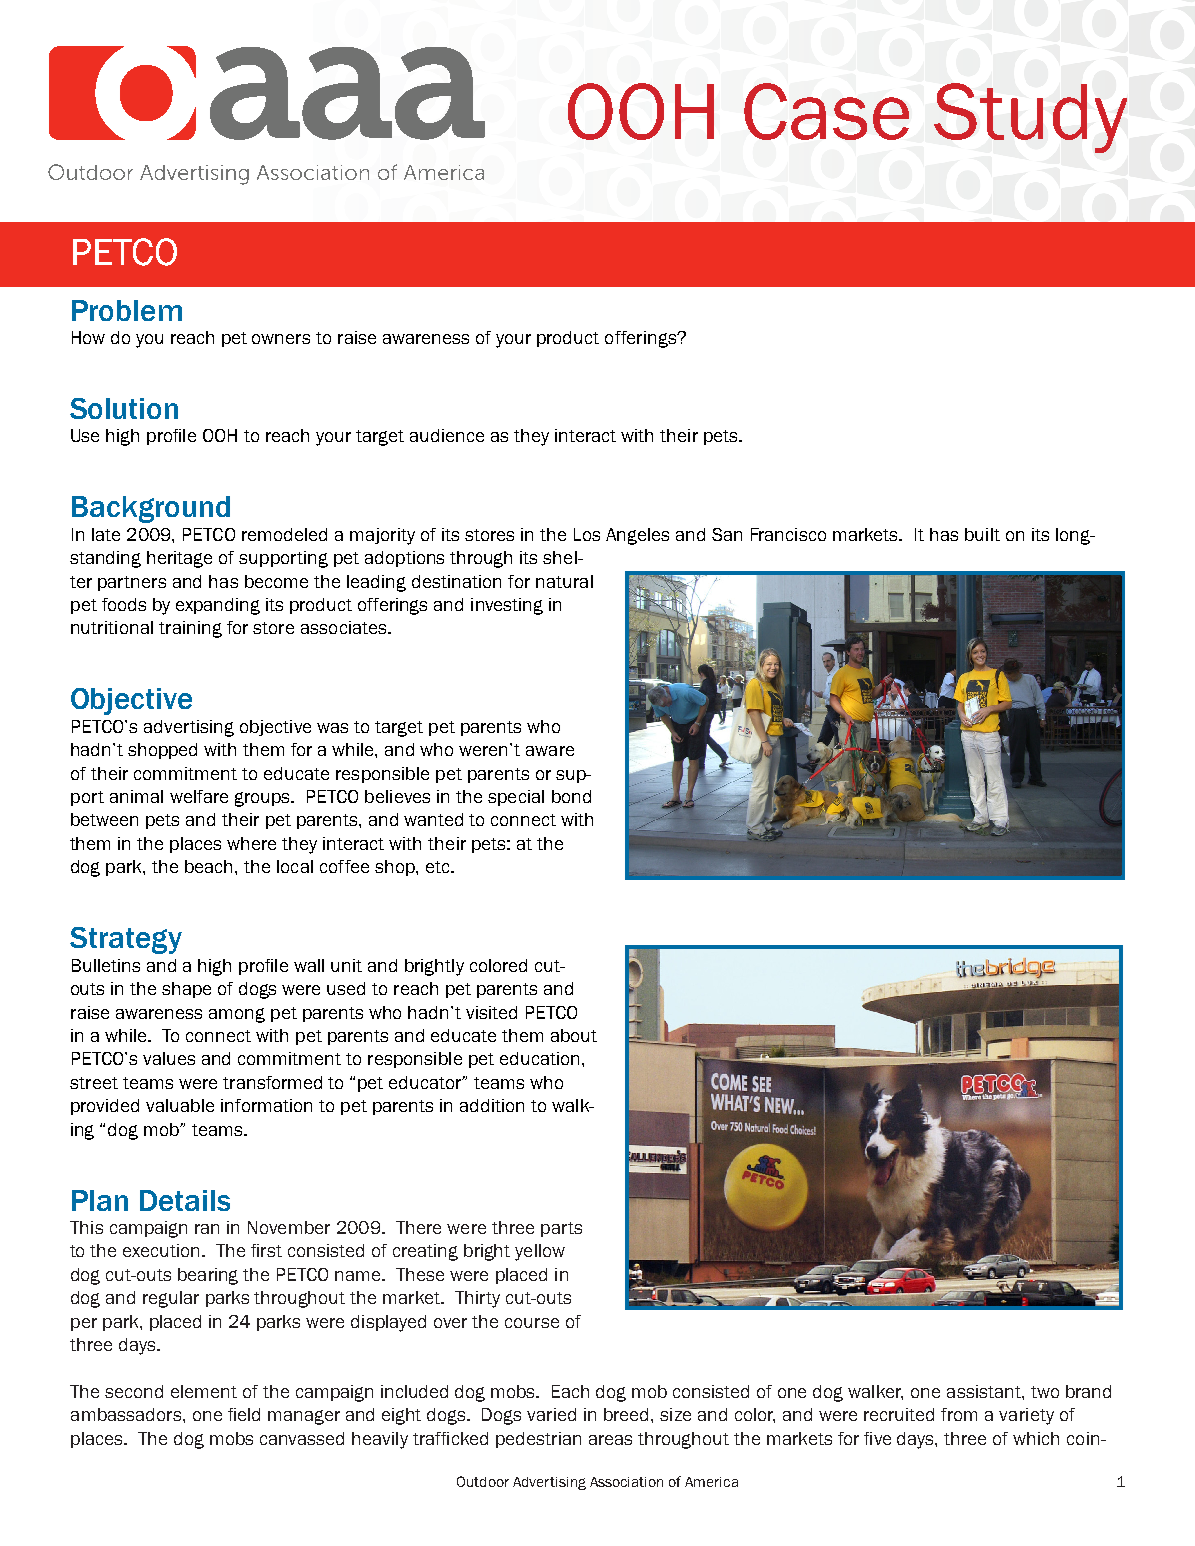 The height and width of the screenshot is (1546, 1195). Describe the element at coordinates (826, 111) in the screenshot. I see `Case` at that location.
